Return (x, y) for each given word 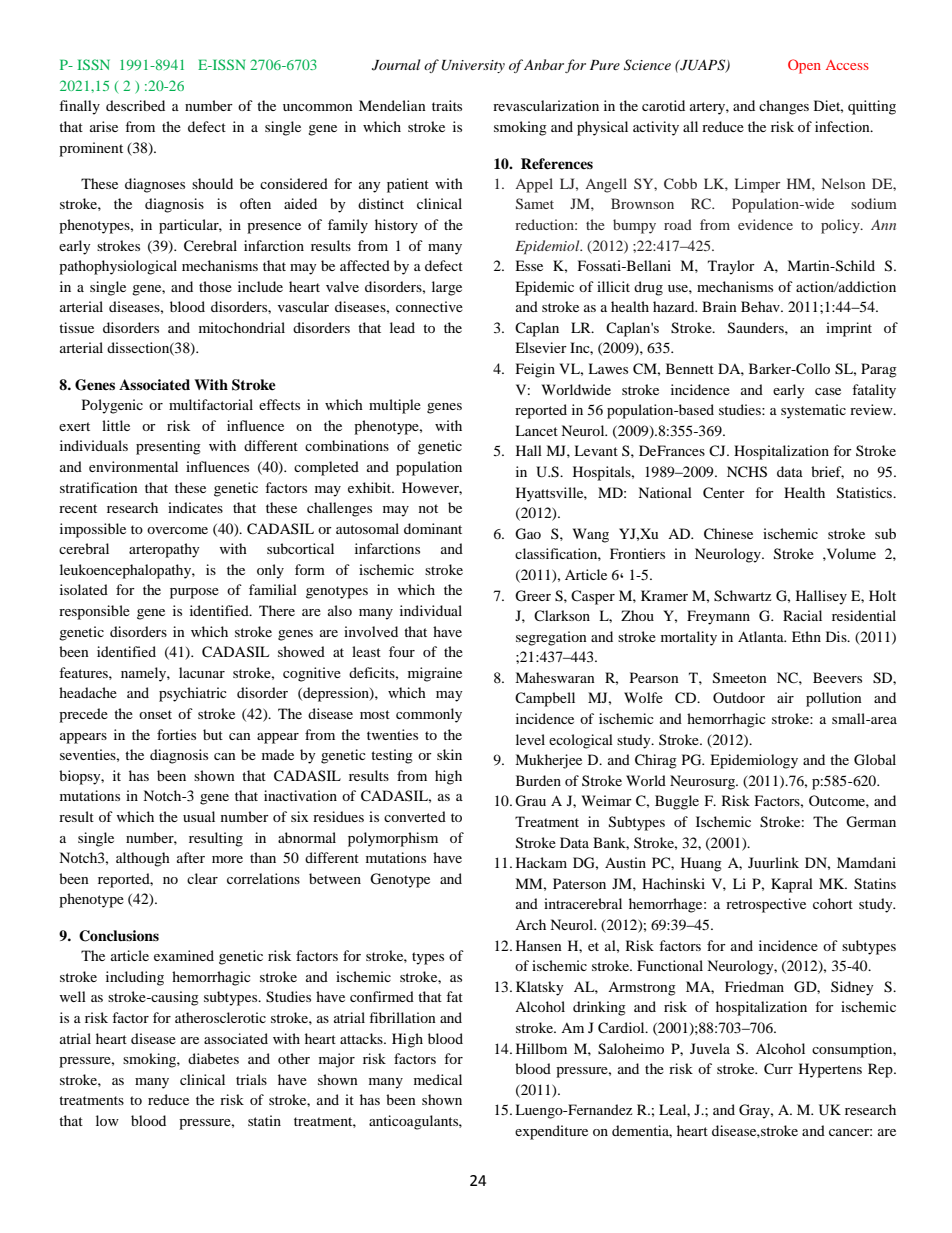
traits (447, 105)
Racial (802, 615)
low (107, 1120)
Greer (533, 596)
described (135, 105)
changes (784, 107)
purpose (194, 593)
